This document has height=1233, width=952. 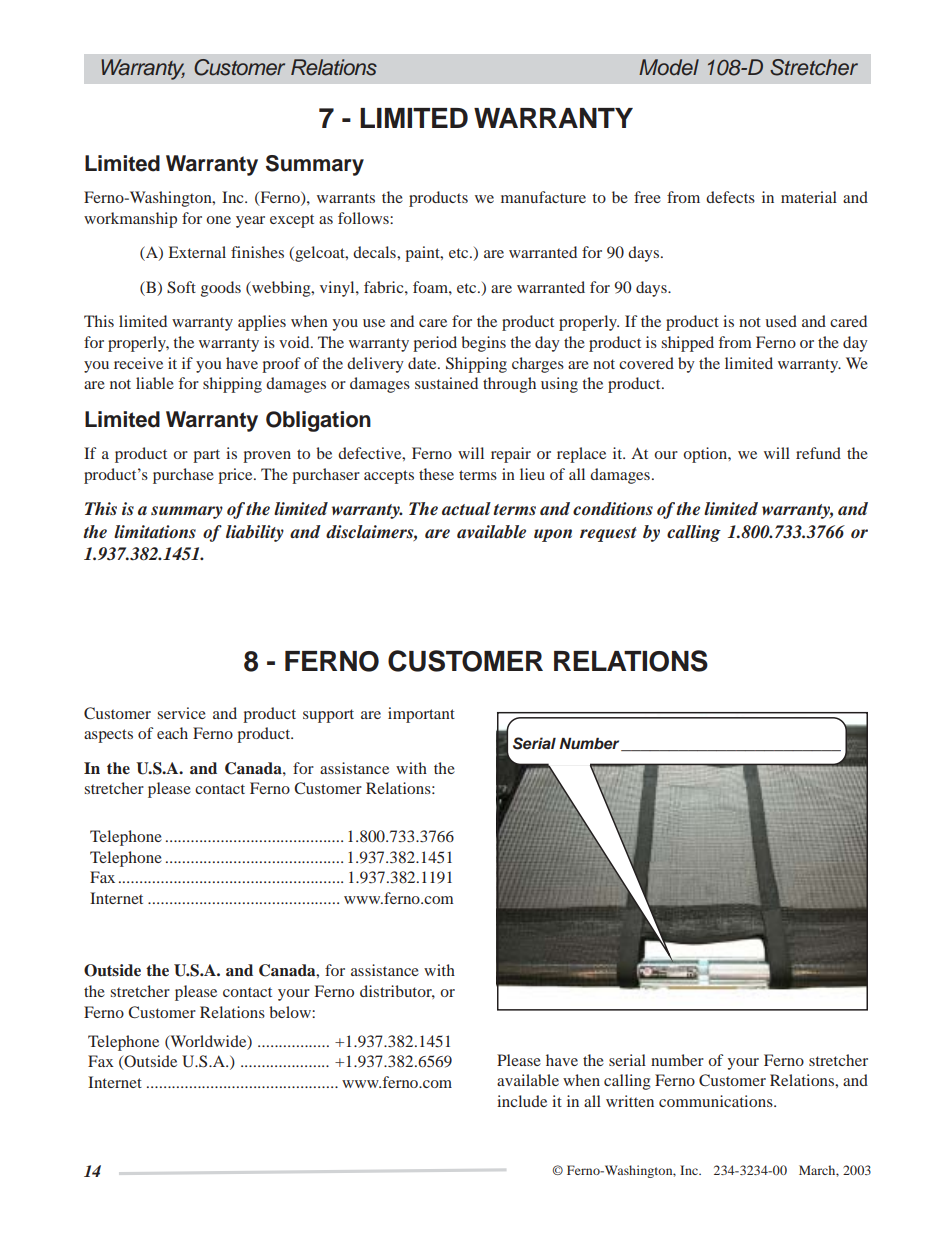 I want to click on workmanship, so click(x=130, y=220).
